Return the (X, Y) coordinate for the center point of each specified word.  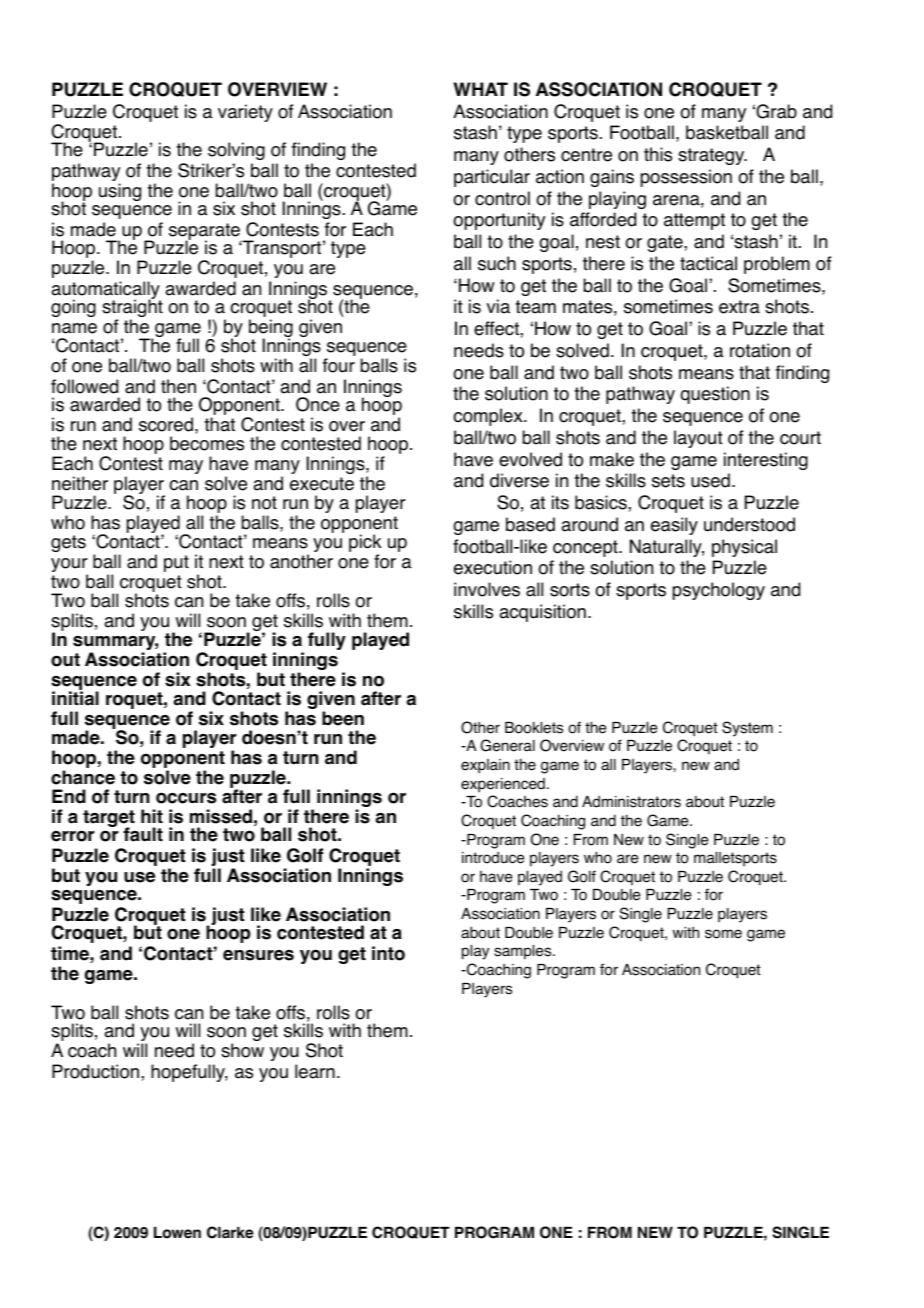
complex (489, 417)
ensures (258, 955)
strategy (712, 156)
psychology (719, 591)
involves (487, 589)
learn (315, 1071)
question (715, 395)
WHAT (480, 89)
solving (236, 151)
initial (75, 697)
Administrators (631, 802)
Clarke (230, 1232)
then (178, 386)
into (388, 953)
